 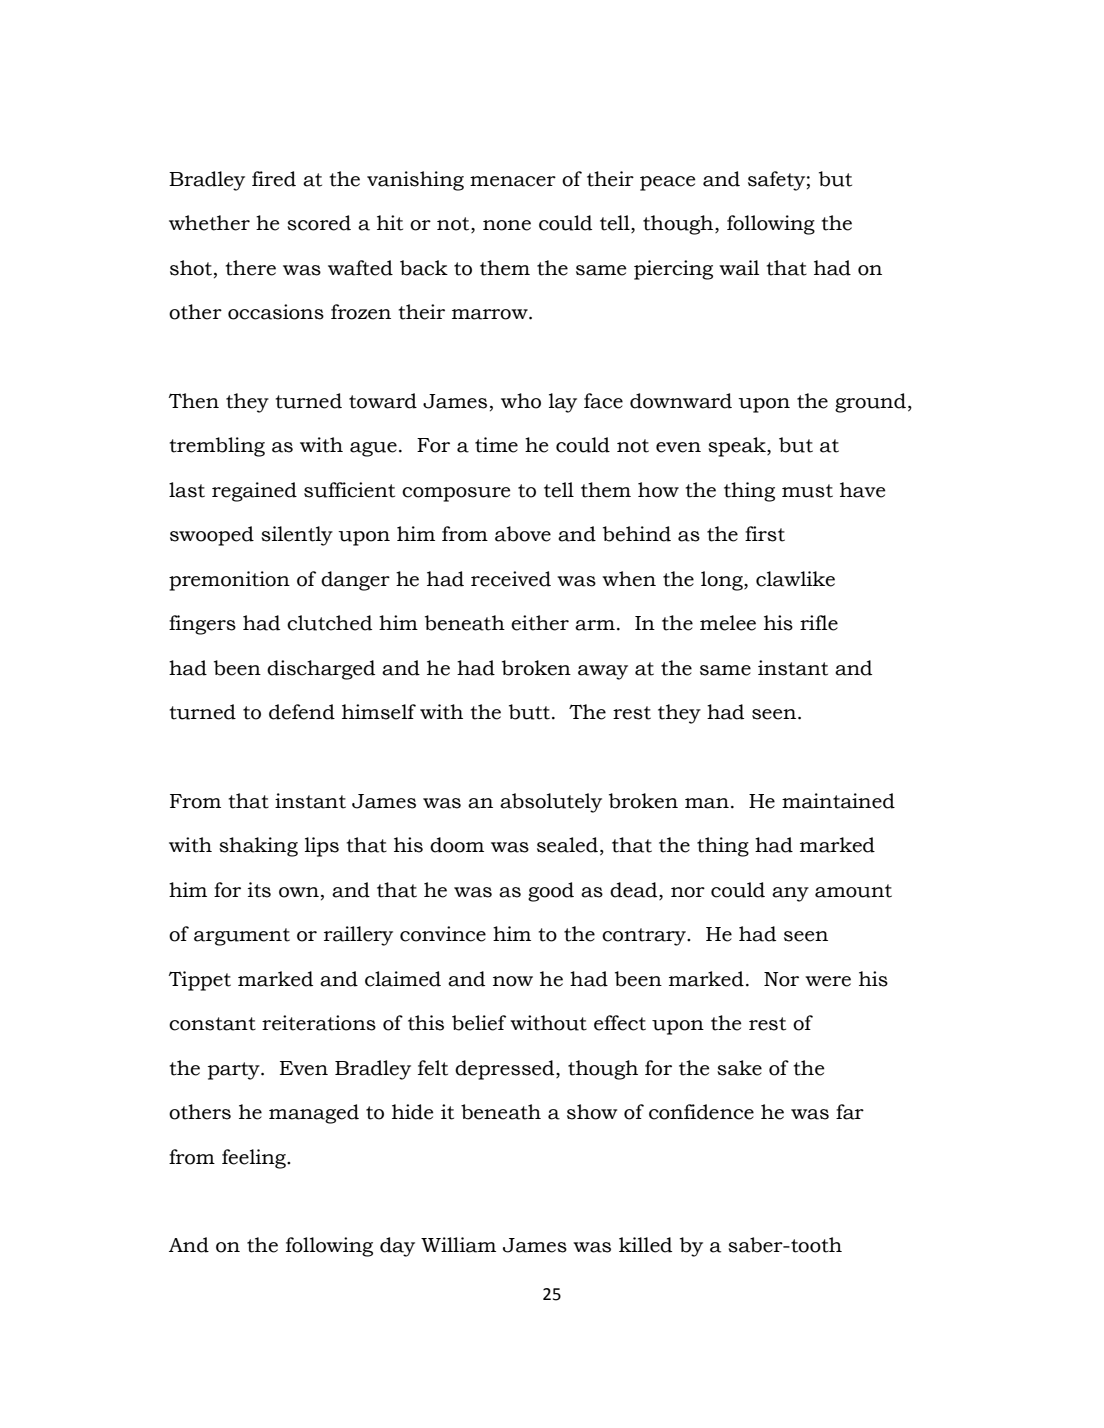 I want to click on fired, so click(x=274, y=179).
